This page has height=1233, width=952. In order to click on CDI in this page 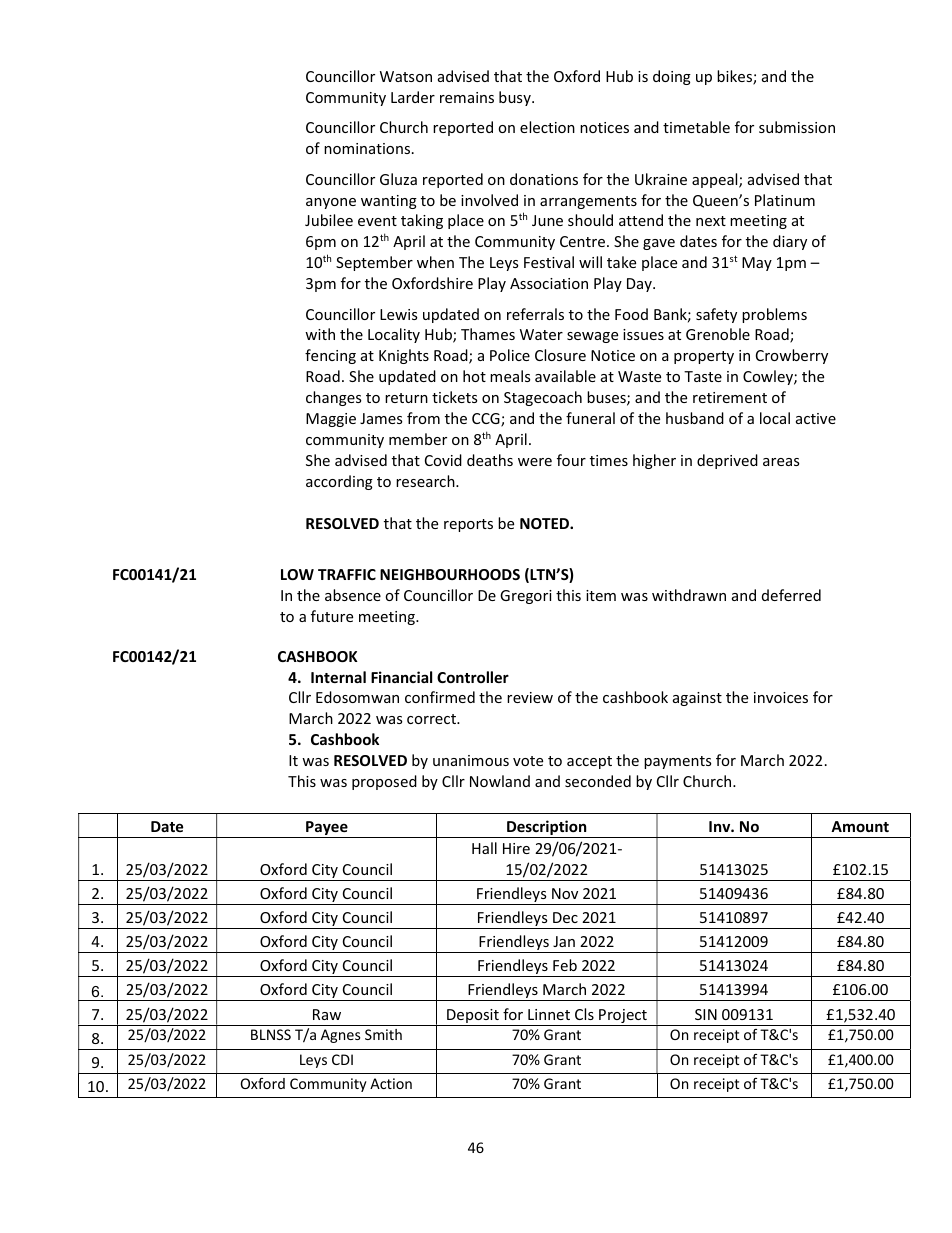, I will do `click(342, 1059)`.
